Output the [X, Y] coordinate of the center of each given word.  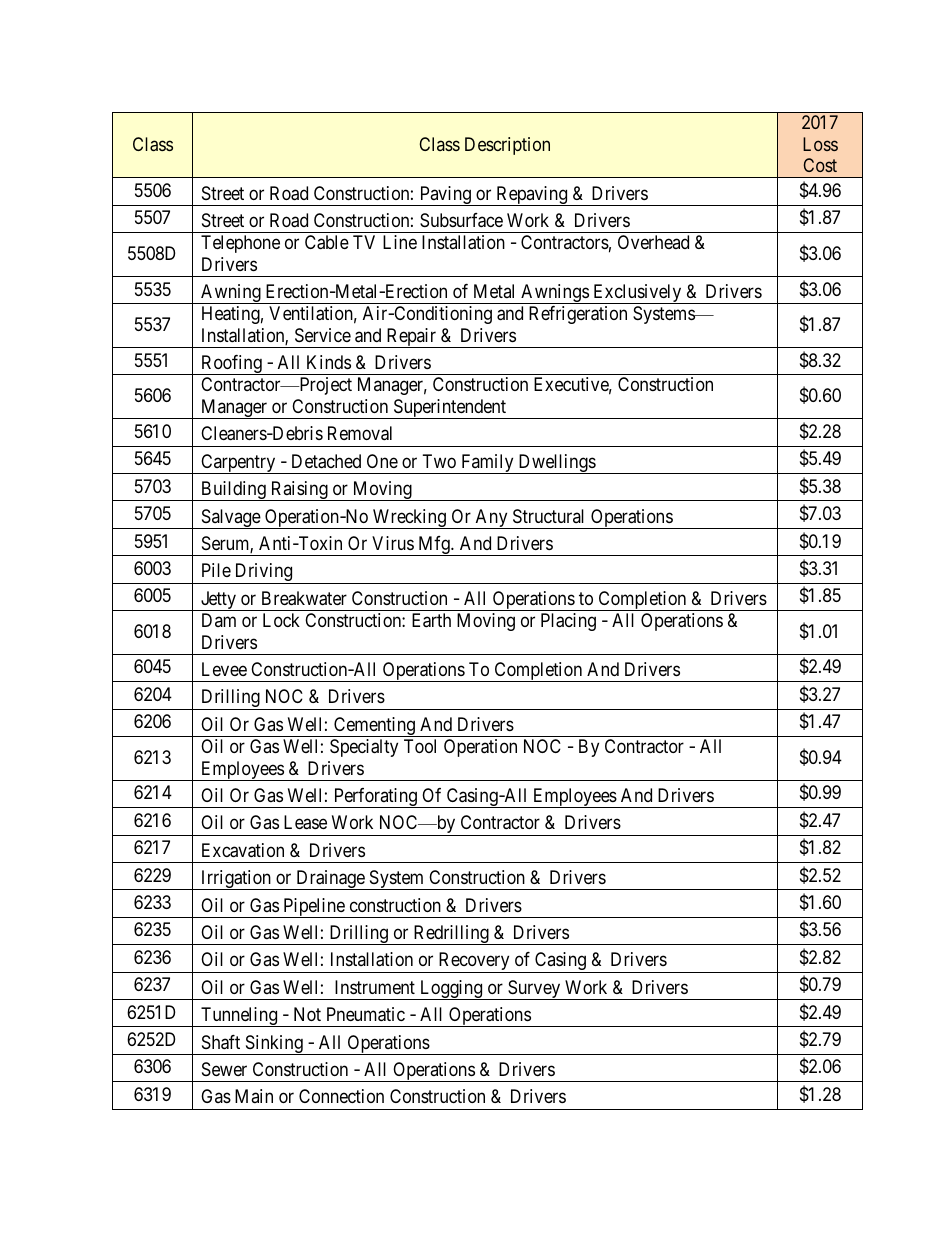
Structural [548, 516]
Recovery [474, 962]
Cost [820, 165]
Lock [281, 620]
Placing [568, 622]
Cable [327, 242]
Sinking [274, 1045]
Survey [534, 990]
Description [507, 146]
